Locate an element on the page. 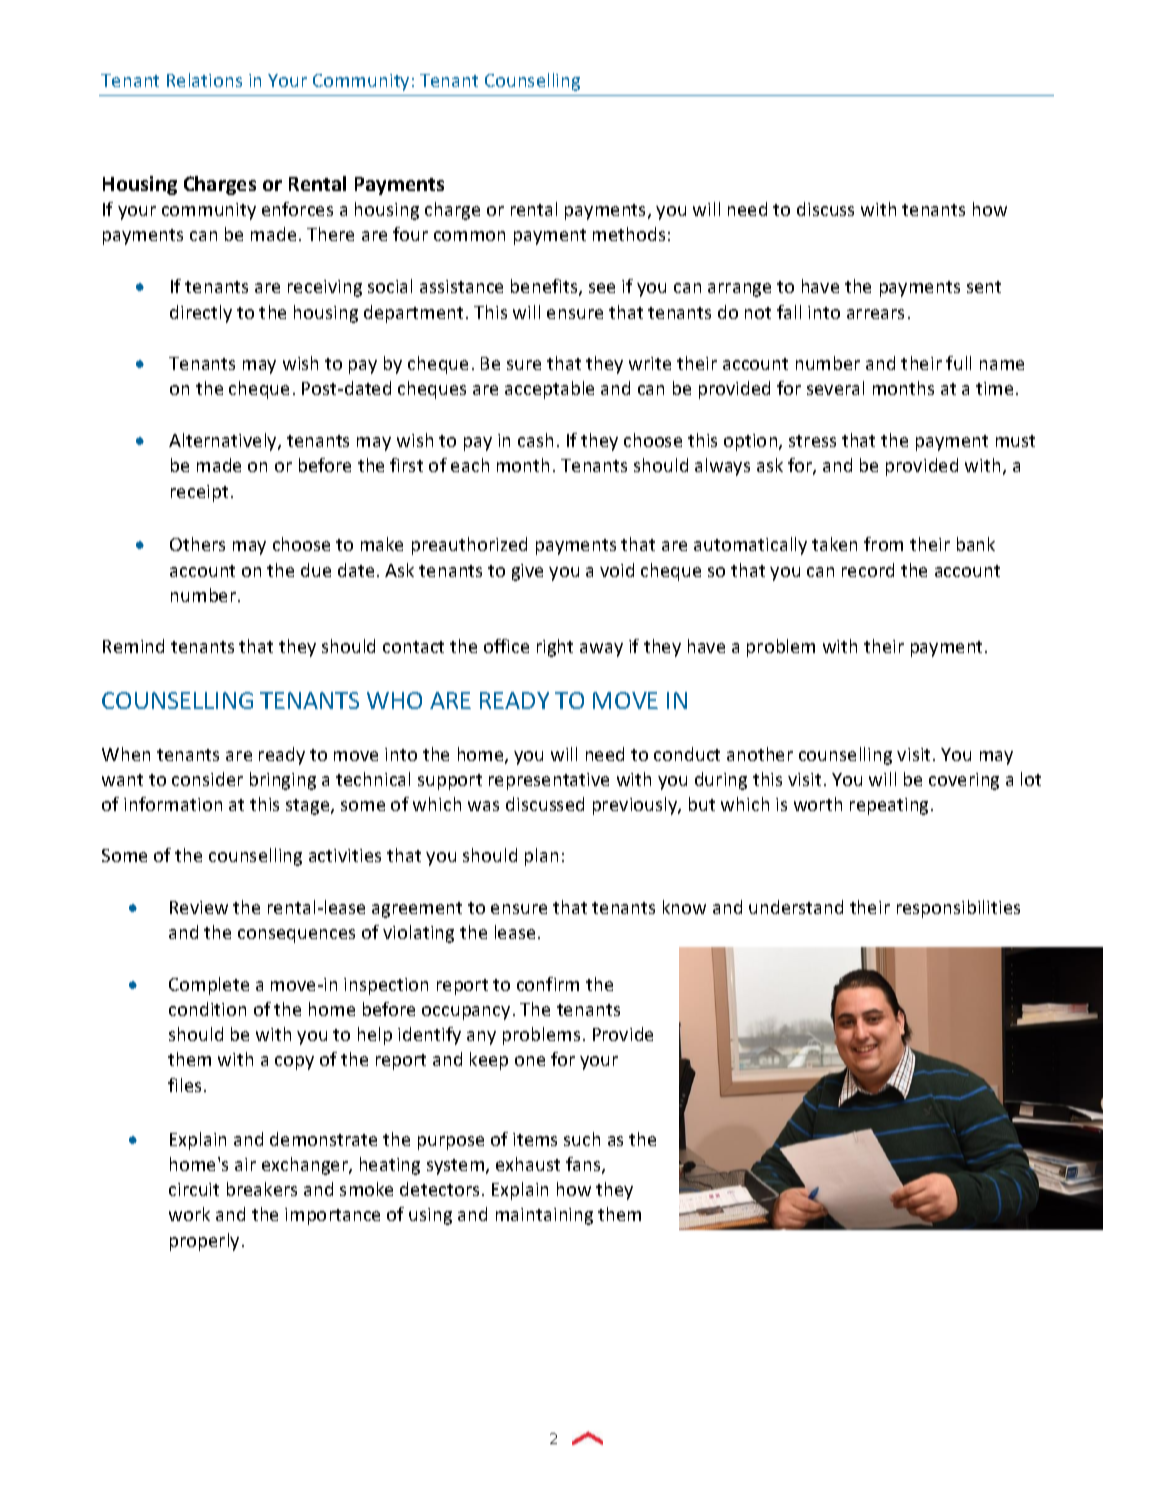 The width and height of the image is (1153, 1492). maintaining is located at coordinates (544, 1216).
